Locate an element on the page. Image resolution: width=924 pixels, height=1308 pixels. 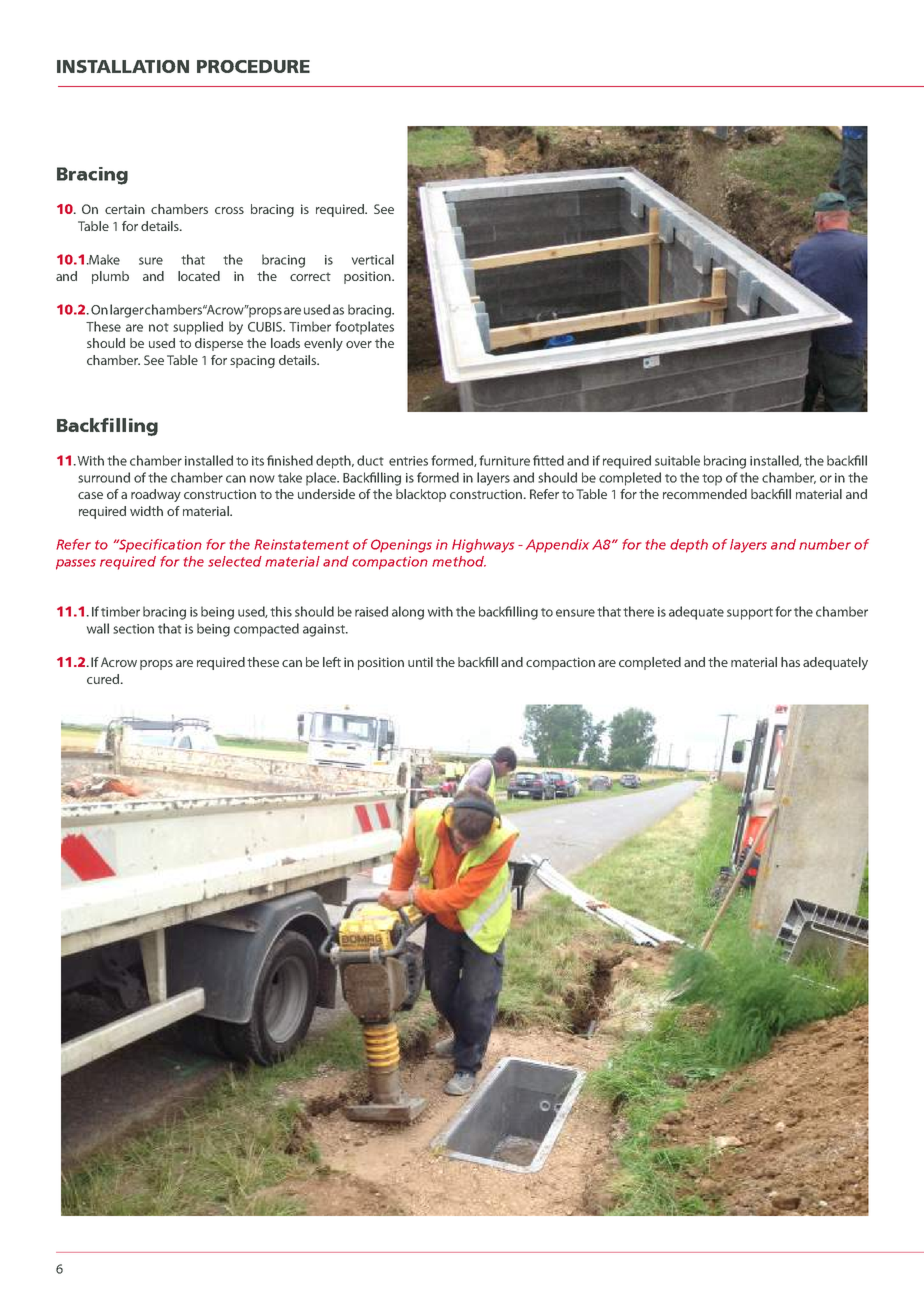
vertical is located at coordinates (373, 259).
